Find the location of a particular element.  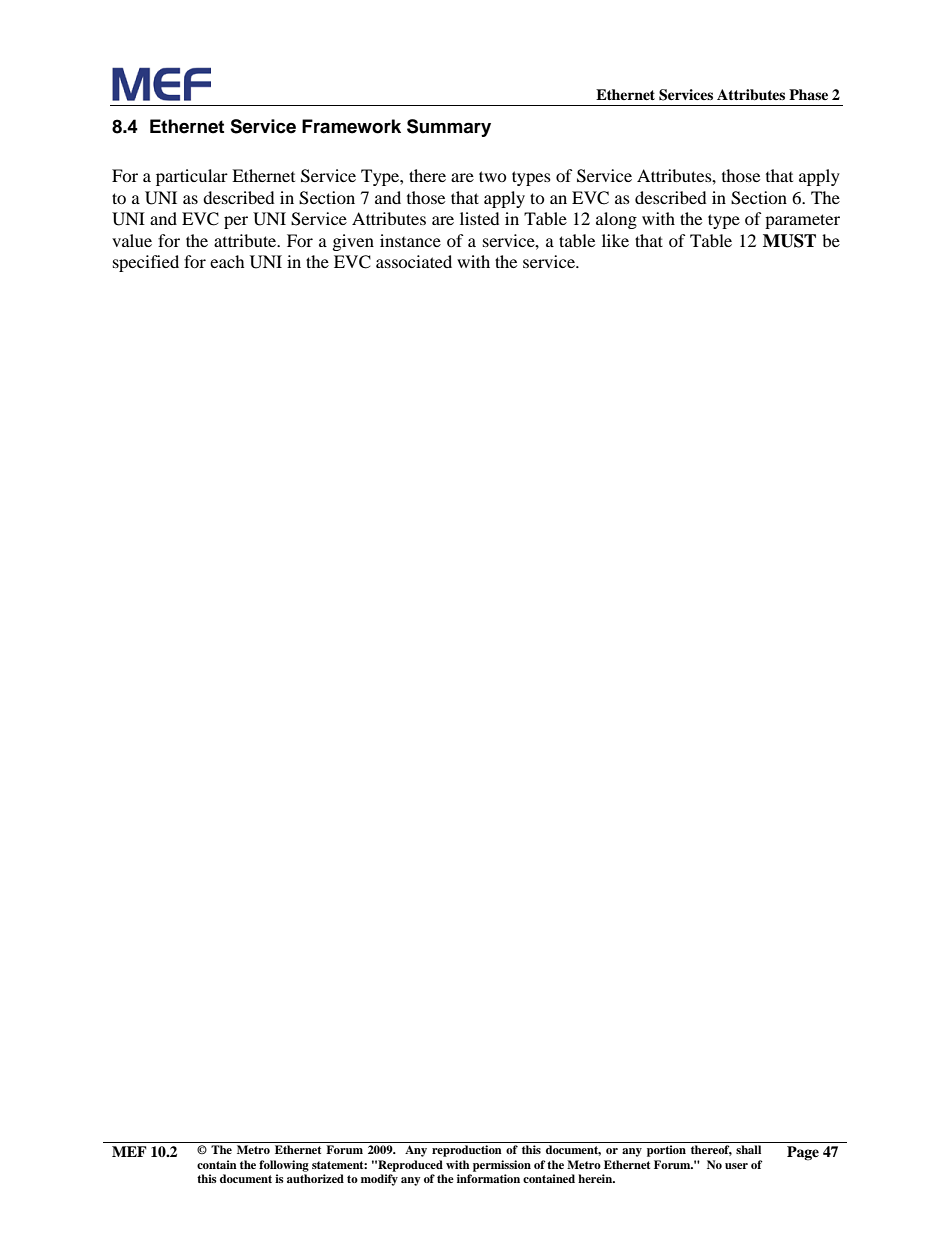

MEF is located at coordinates (129, 1151).
